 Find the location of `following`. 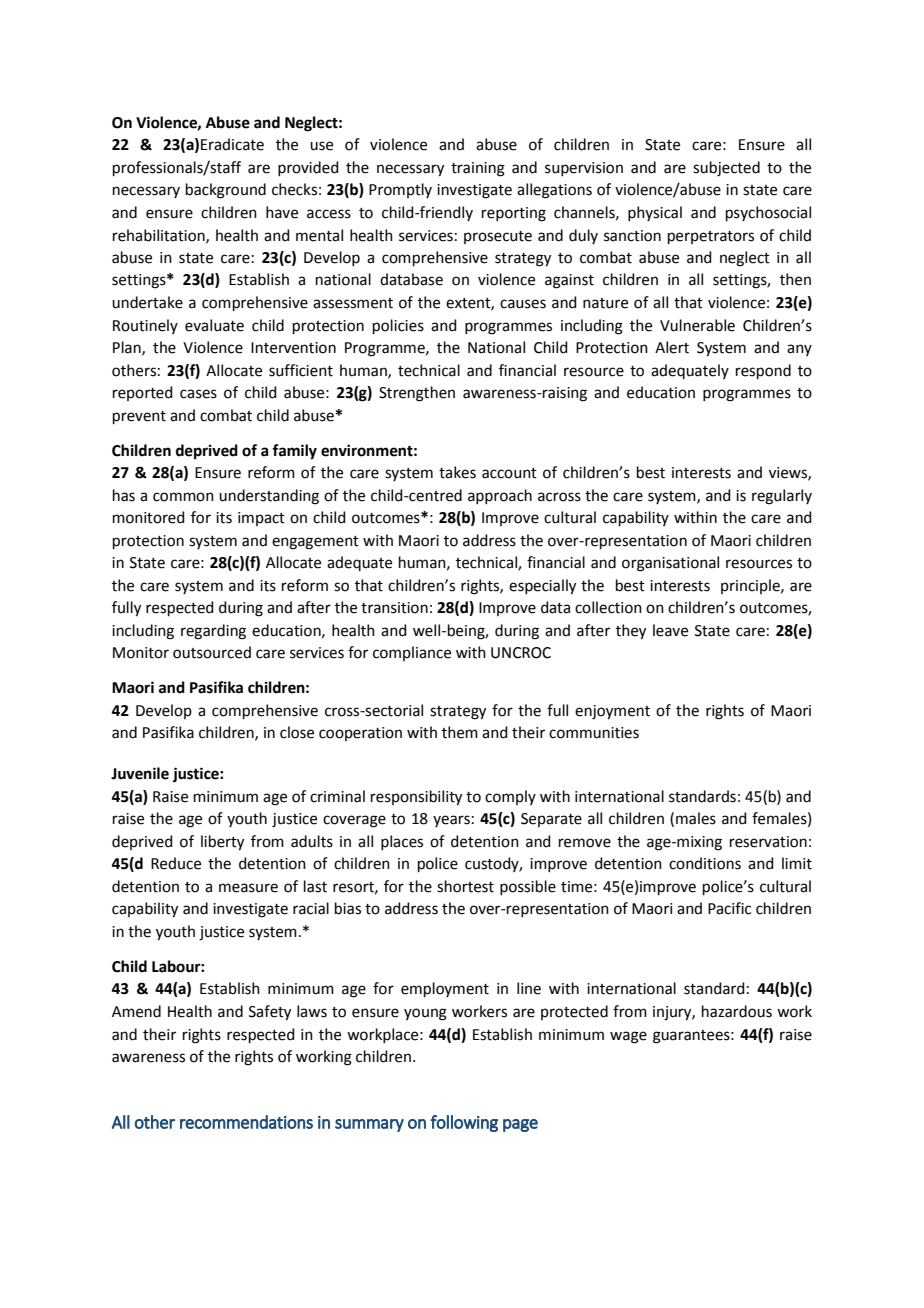

following is located at coordinates (464, 1123).
